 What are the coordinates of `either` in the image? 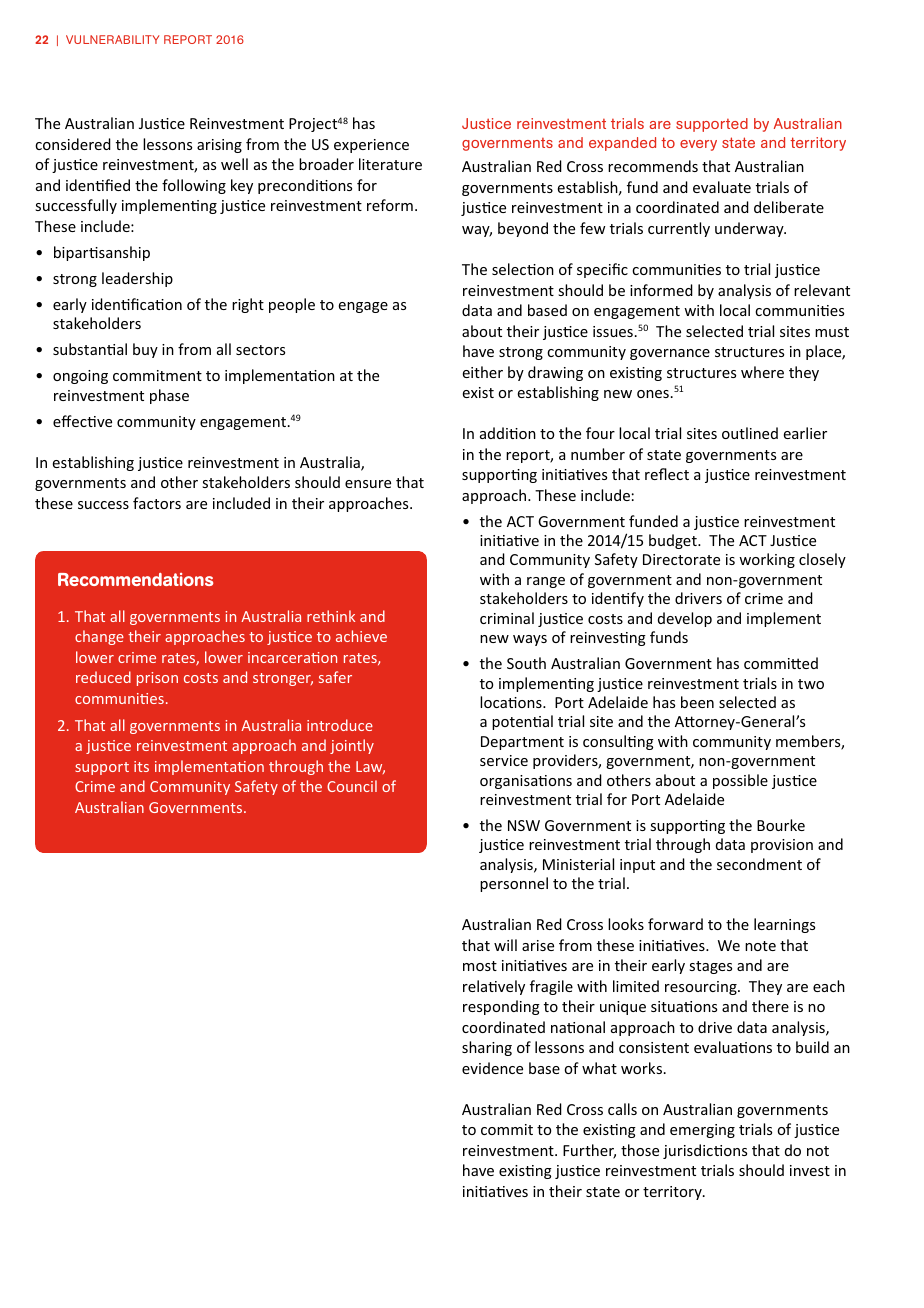 It's located at (483, 372).
